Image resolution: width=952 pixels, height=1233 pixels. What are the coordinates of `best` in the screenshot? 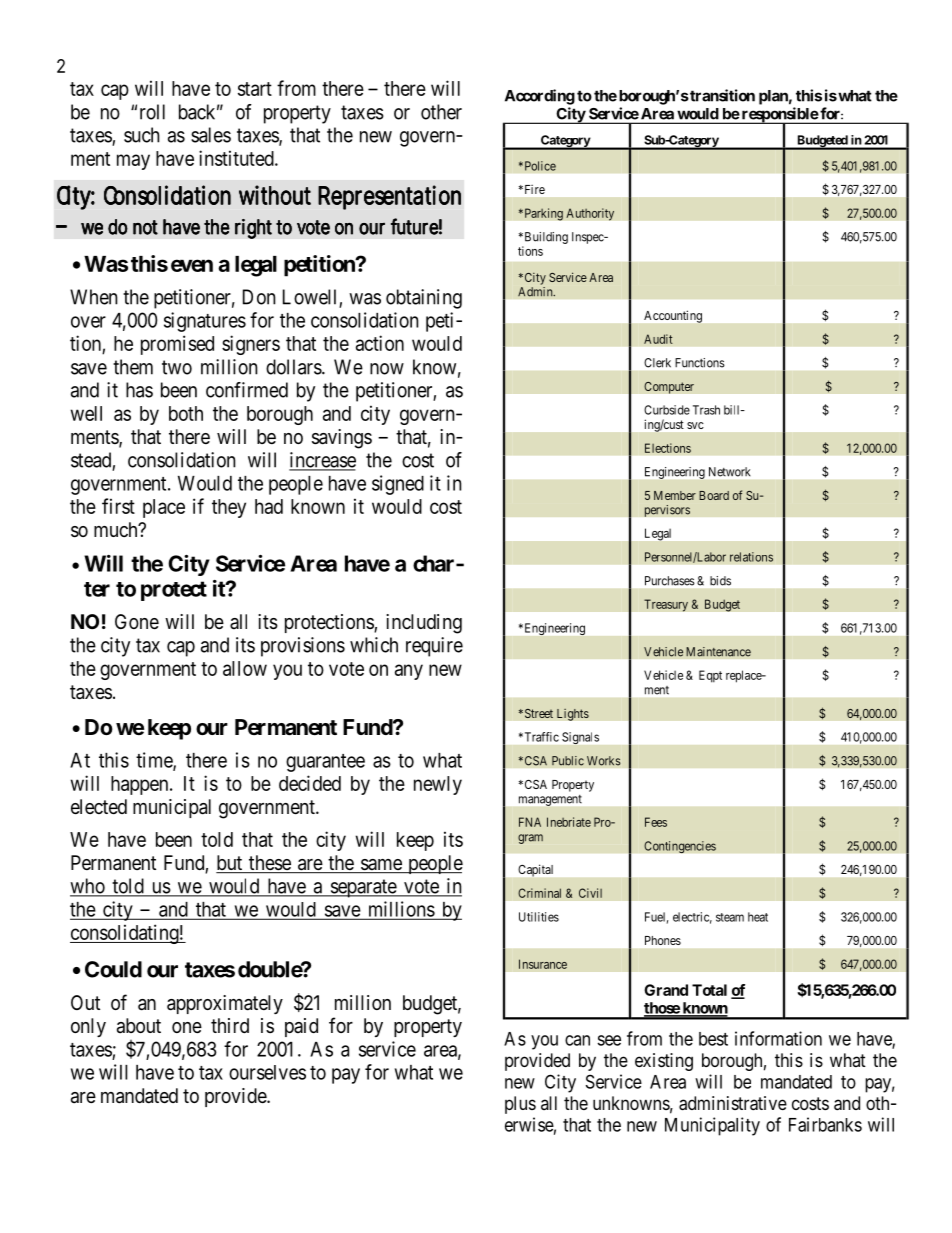 It's located at (713, 1039).
